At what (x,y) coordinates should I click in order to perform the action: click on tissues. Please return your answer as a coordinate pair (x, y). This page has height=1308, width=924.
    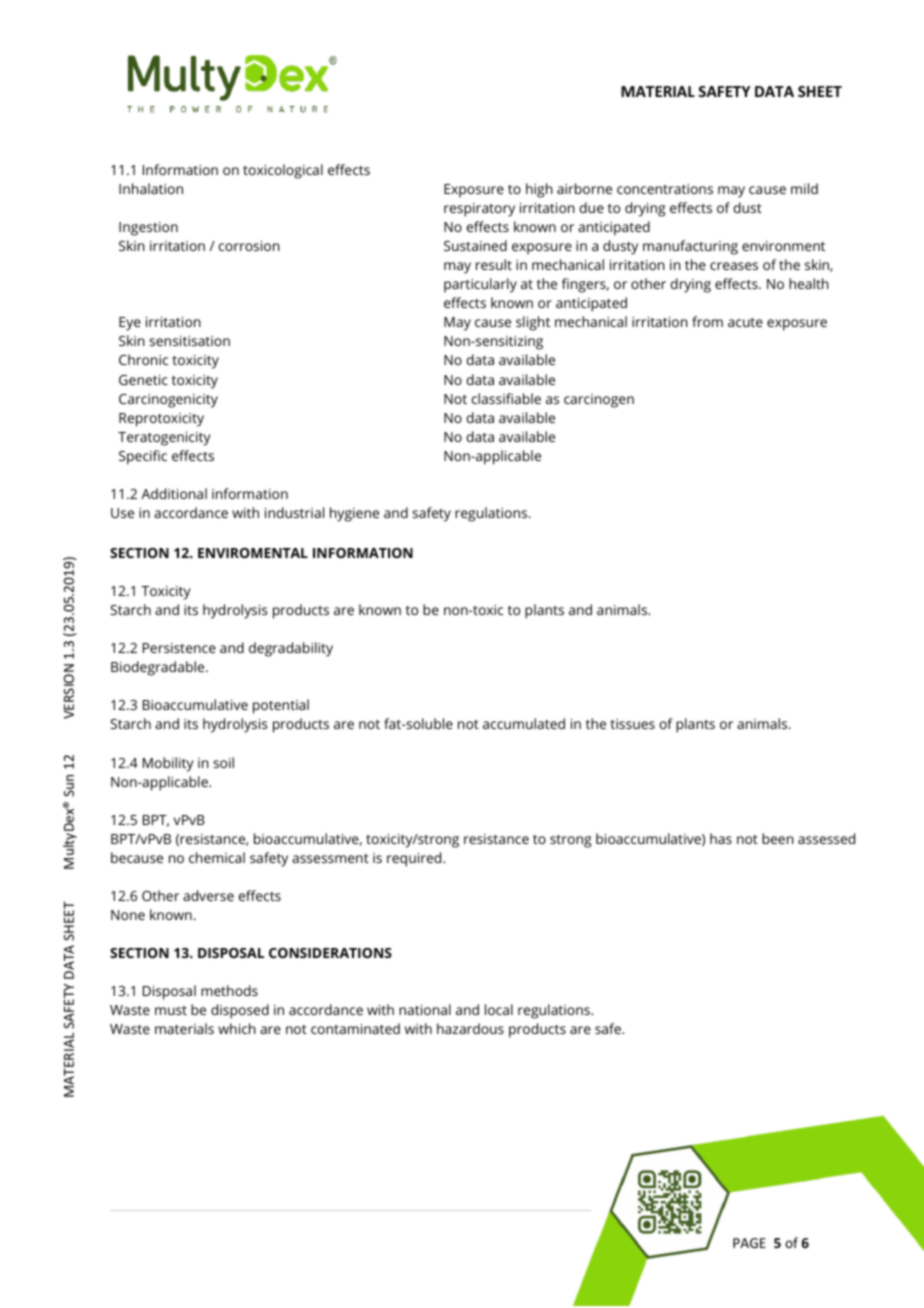
    Looking at the image, I should click on (632, 724).
